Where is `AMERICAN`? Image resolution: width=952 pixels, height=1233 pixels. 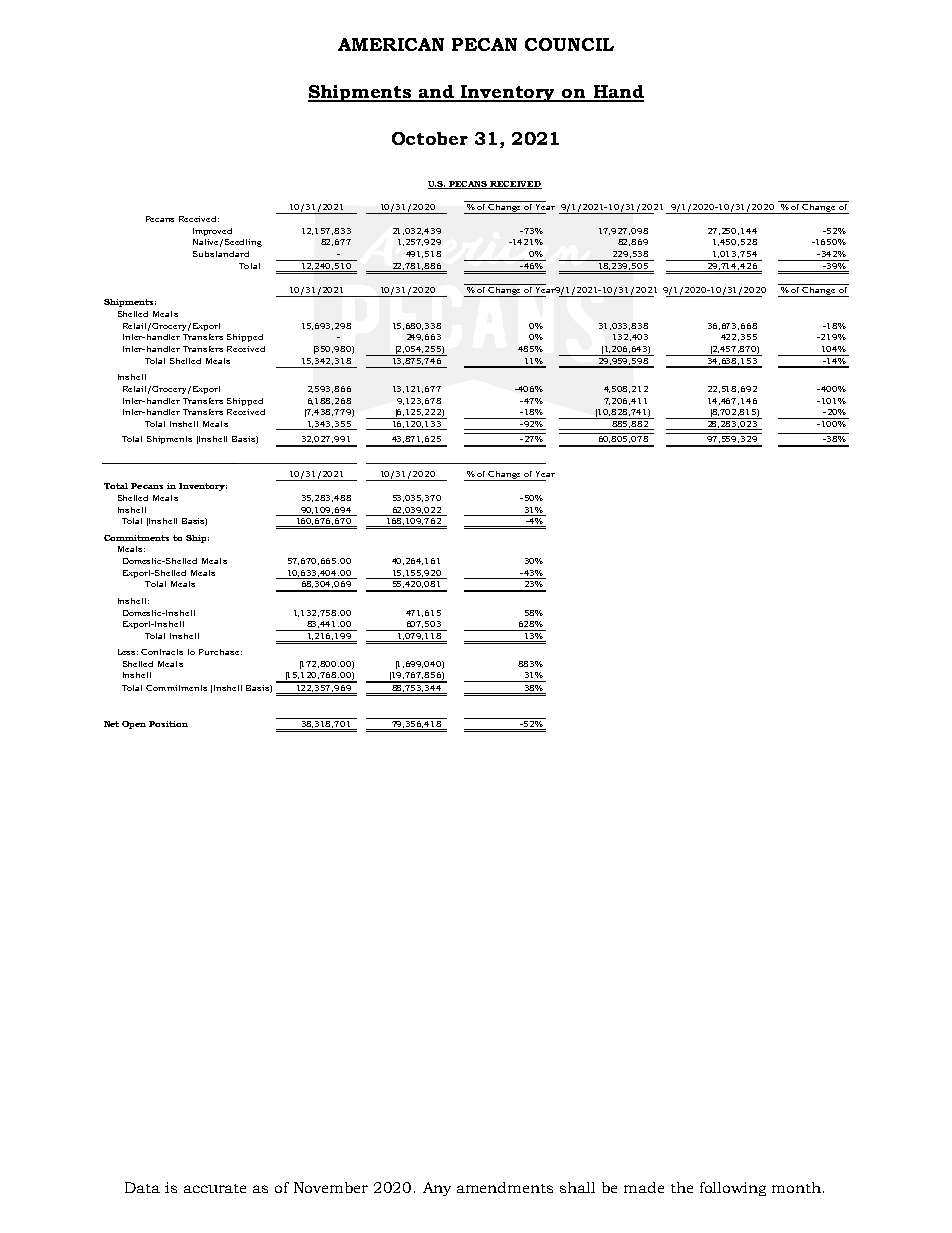 AMERICAN is located at coordinates (391, 44).
